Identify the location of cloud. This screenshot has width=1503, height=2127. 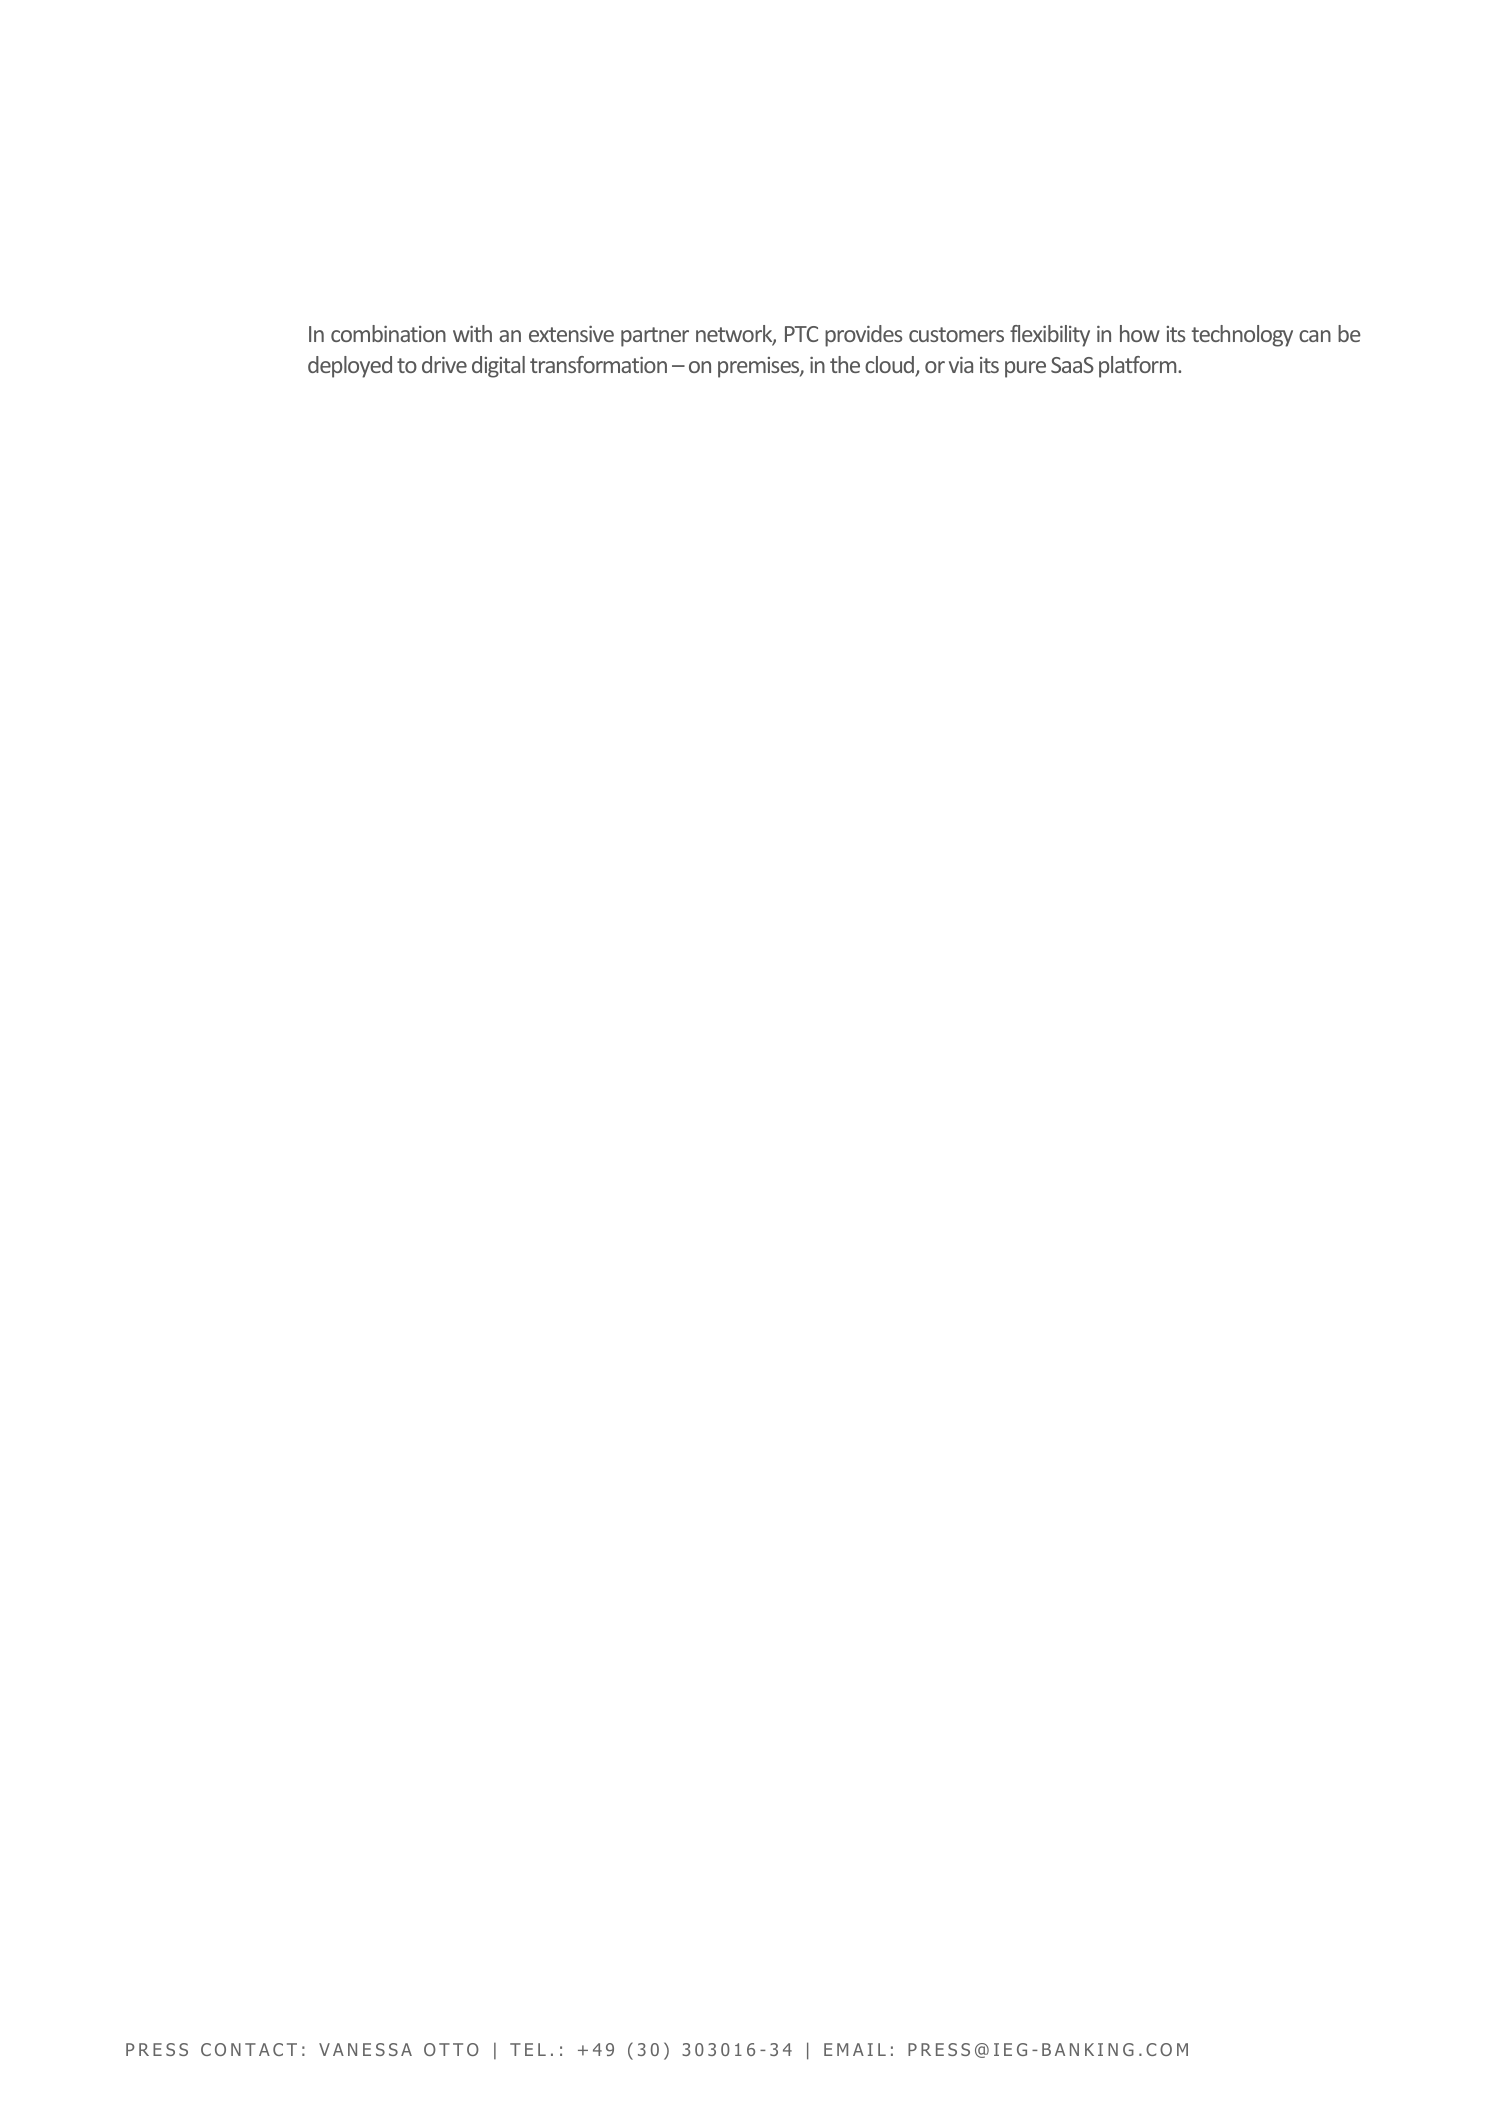
(890, 366).
